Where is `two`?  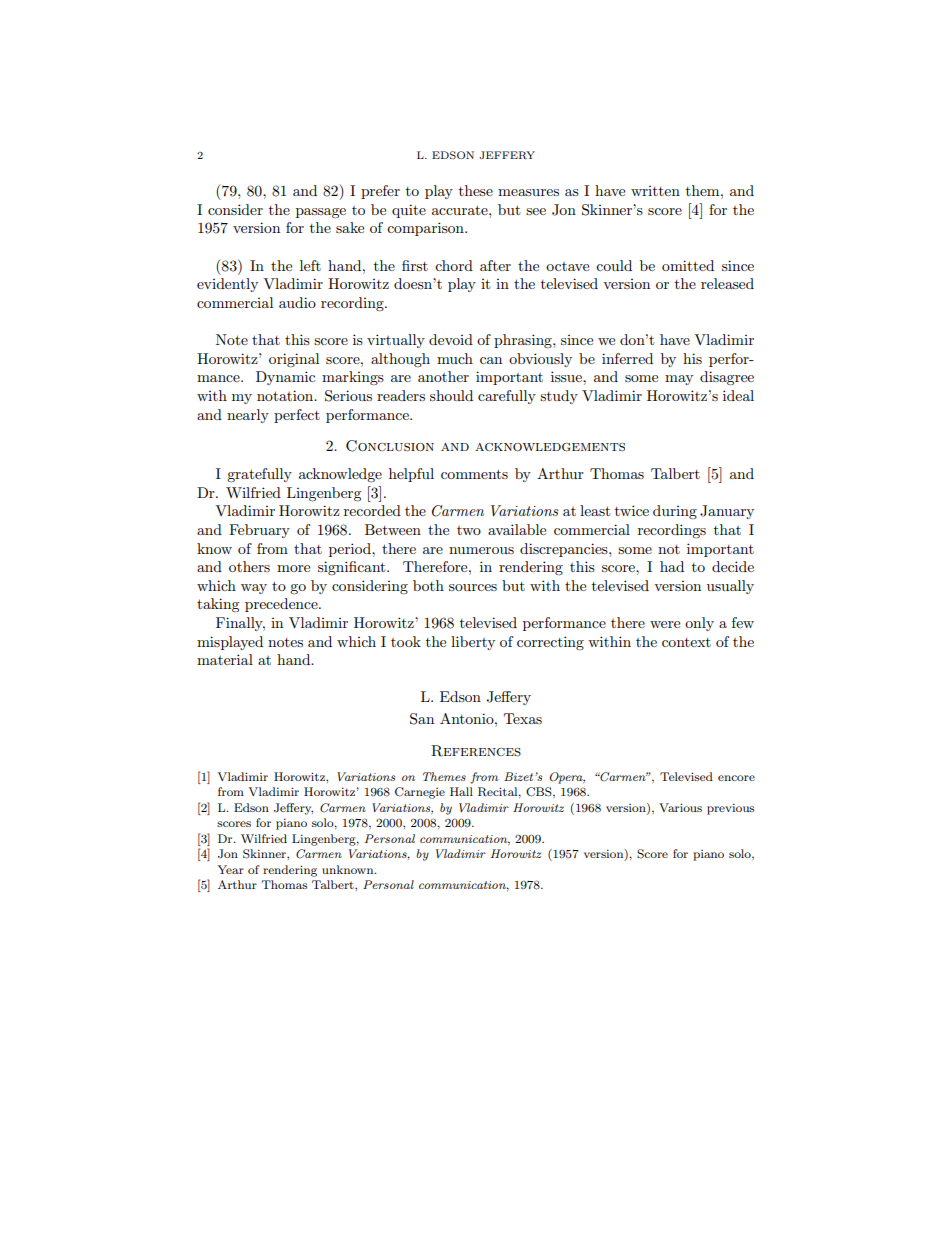 two is located at coordinates (469, 530).
